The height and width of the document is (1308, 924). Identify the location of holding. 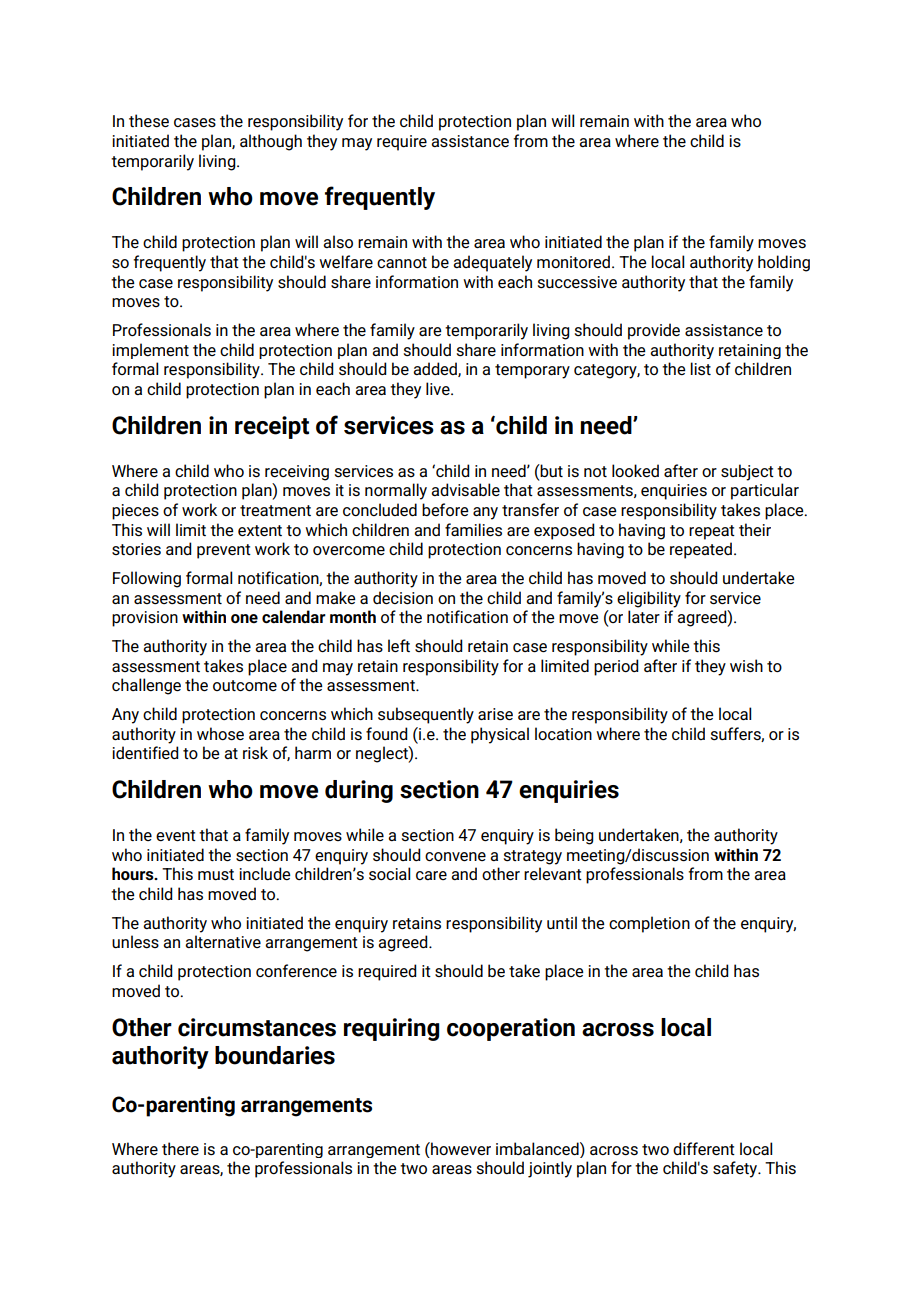
(784, 263).
